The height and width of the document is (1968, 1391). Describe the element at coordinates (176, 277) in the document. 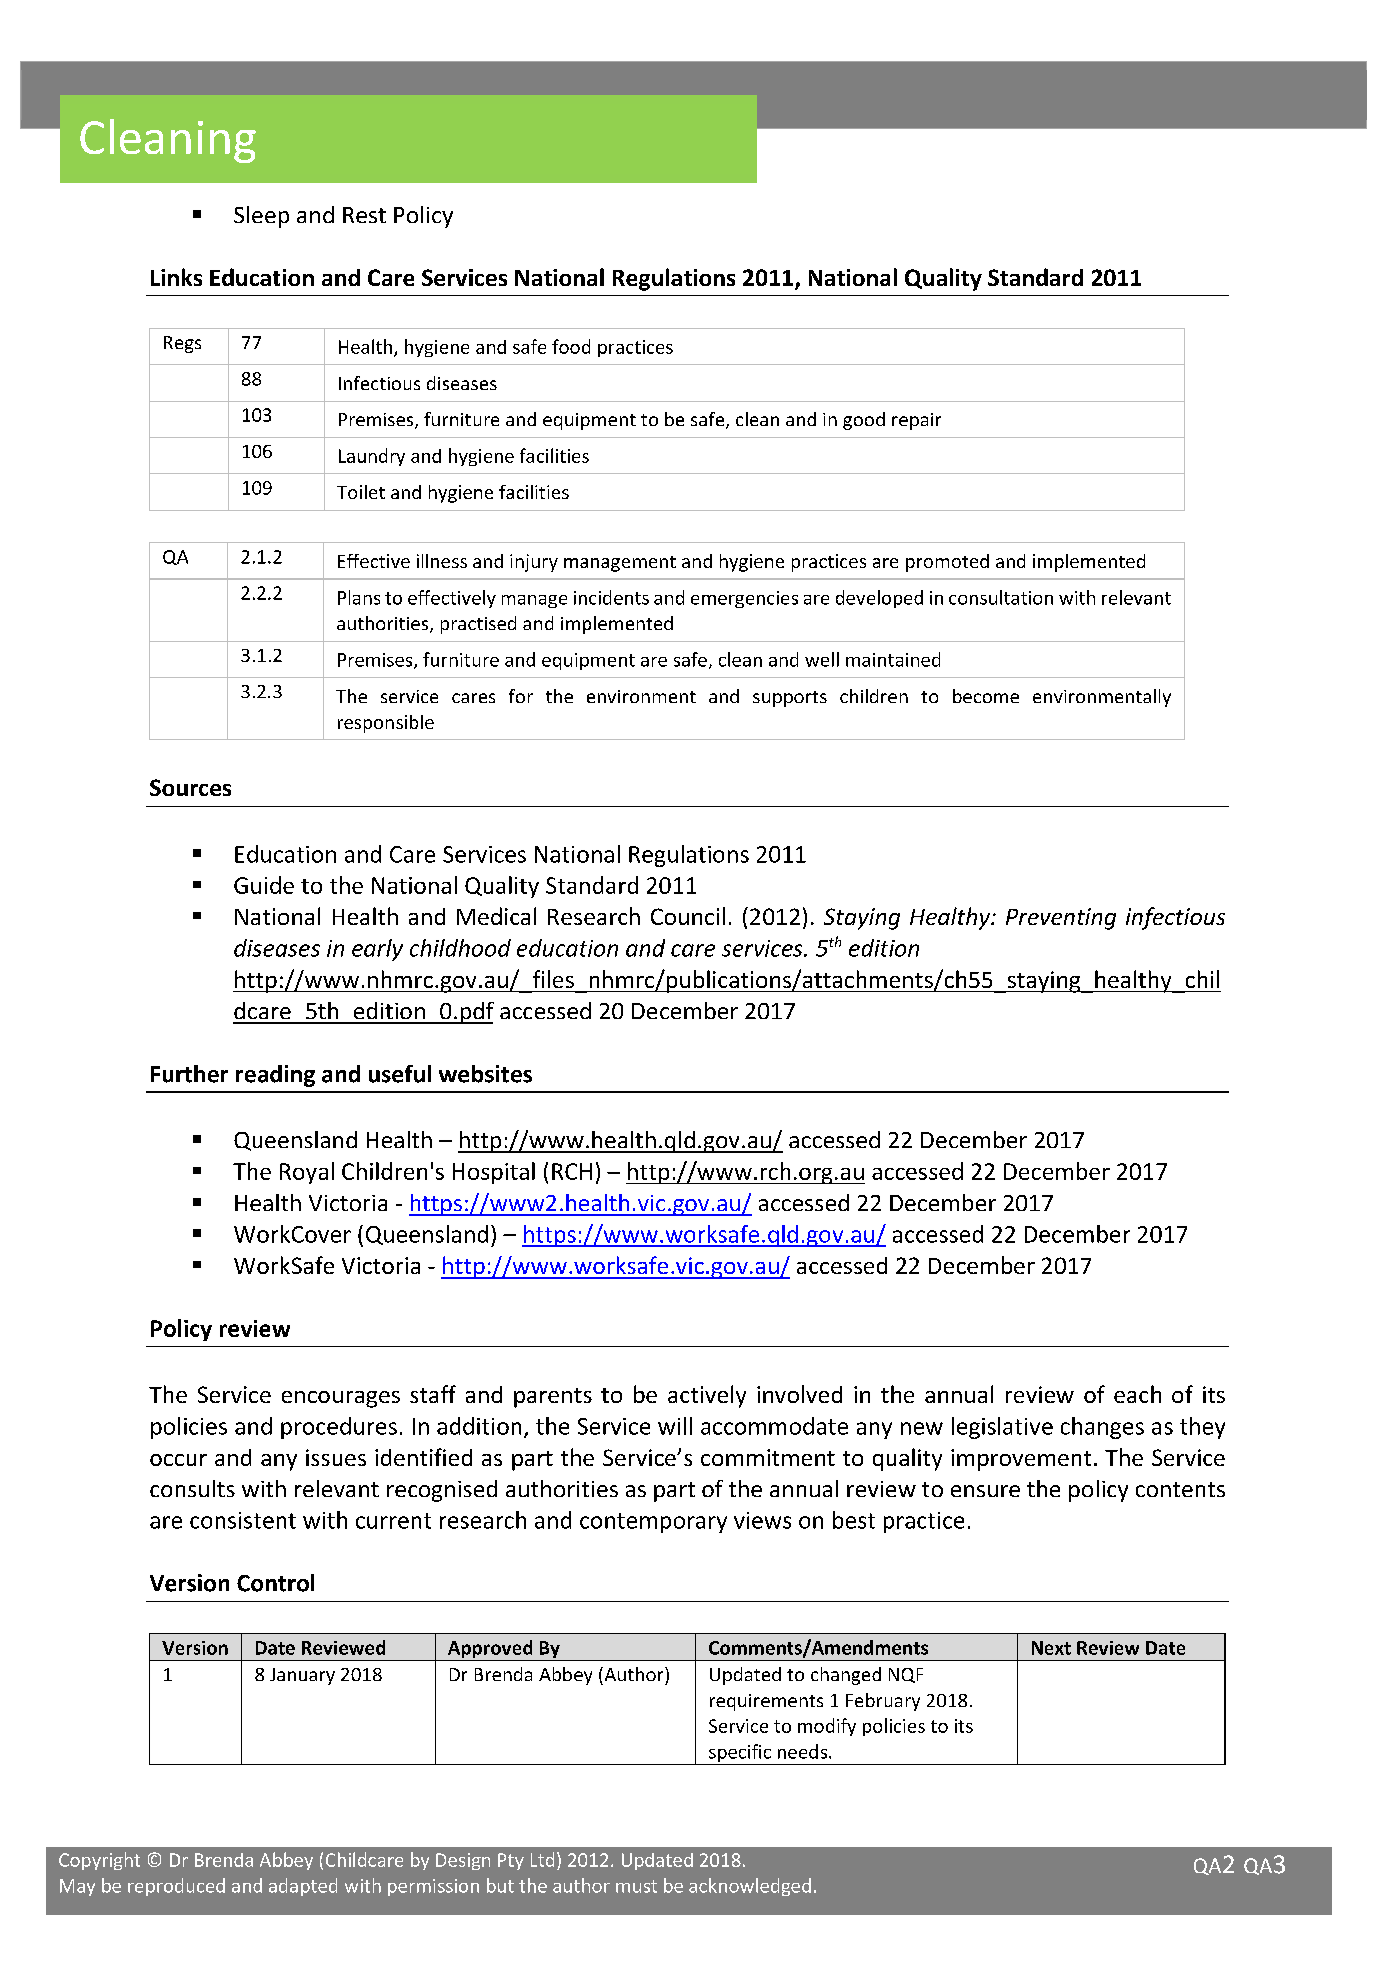

I see `Links` at that location.
